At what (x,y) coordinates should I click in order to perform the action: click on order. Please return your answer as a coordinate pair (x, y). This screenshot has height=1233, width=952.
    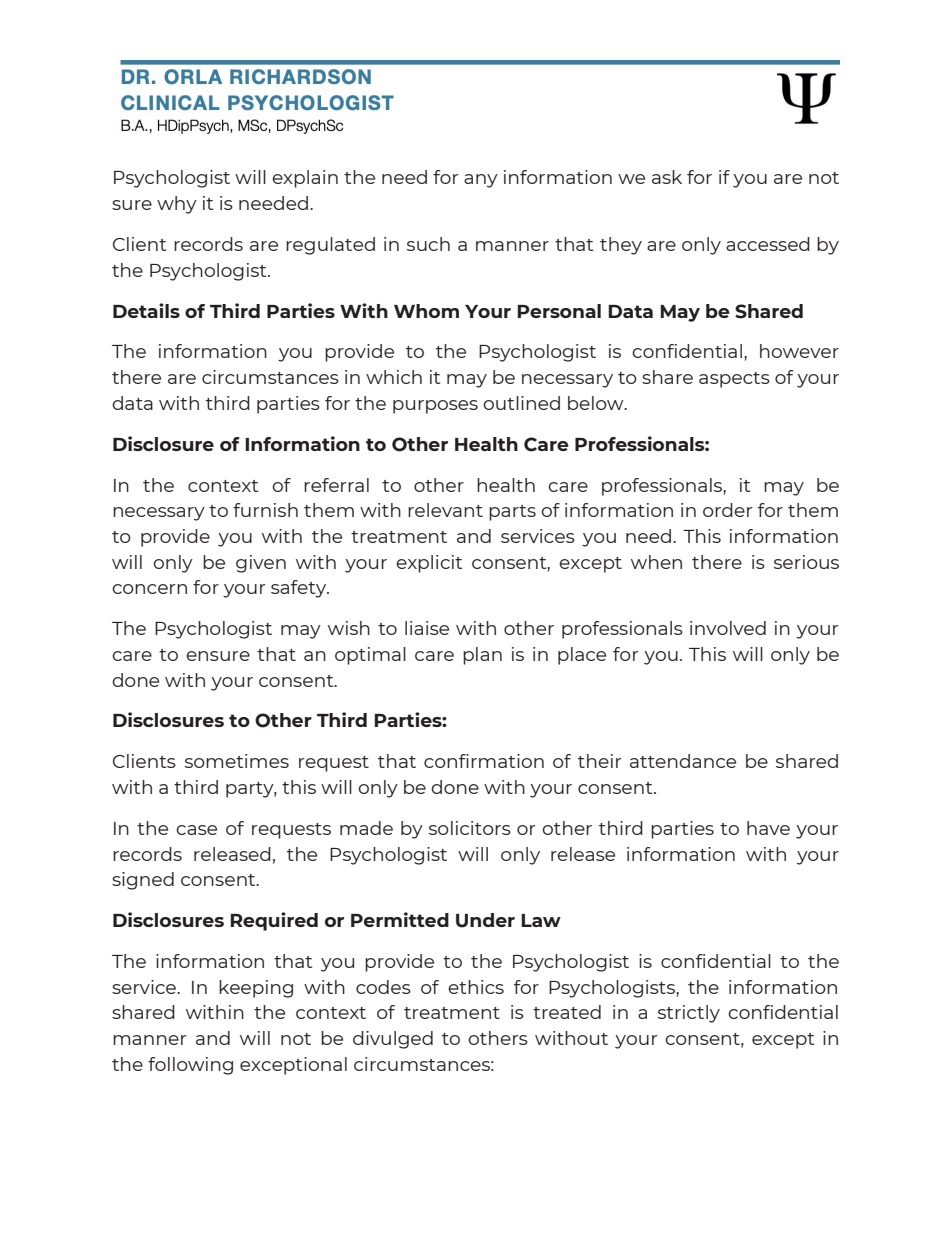
    Looking at the image, I should click on (728, 510).
